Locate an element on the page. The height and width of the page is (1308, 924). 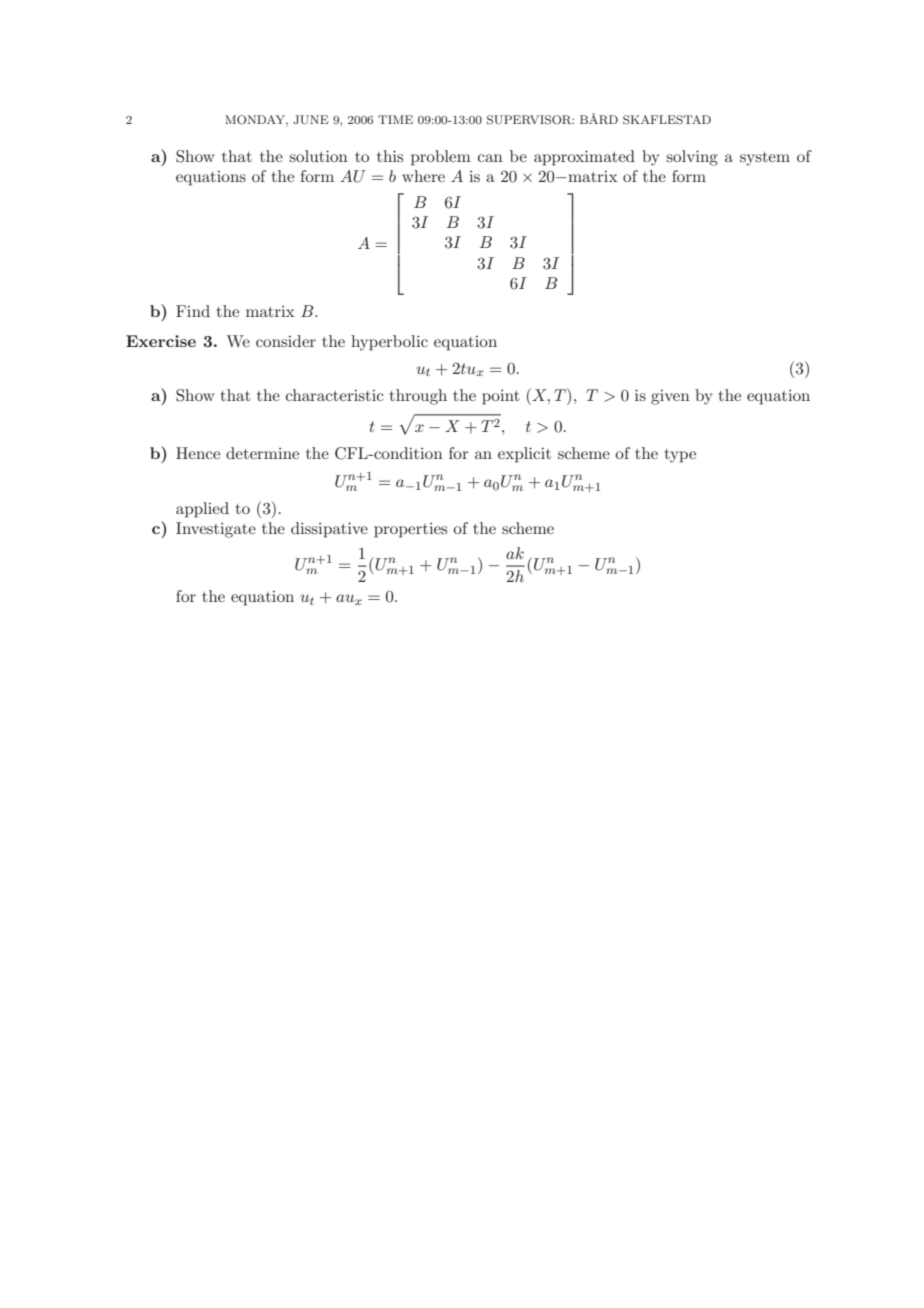
solving is located at coordinates (692, 158).
